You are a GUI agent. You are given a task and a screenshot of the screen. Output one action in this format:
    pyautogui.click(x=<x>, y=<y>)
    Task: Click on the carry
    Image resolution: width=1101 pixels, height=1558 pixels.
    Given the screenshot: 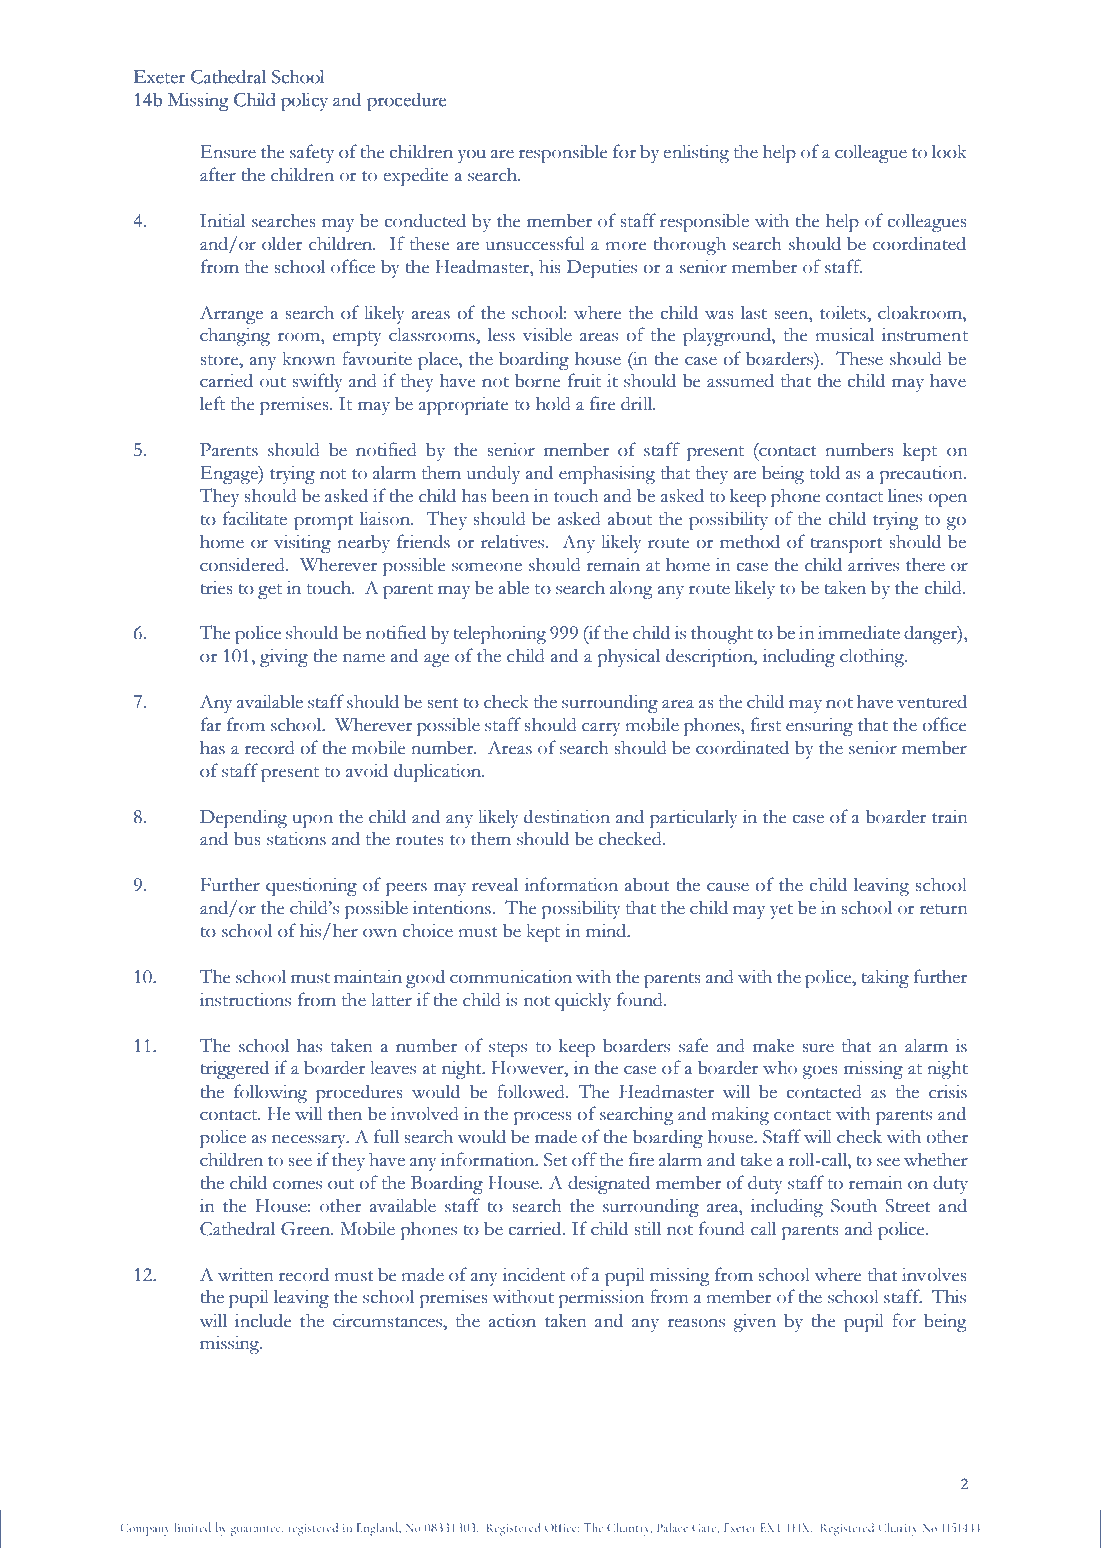 What is the action you would take?
    pyautogui.click(x=601, y=729)
